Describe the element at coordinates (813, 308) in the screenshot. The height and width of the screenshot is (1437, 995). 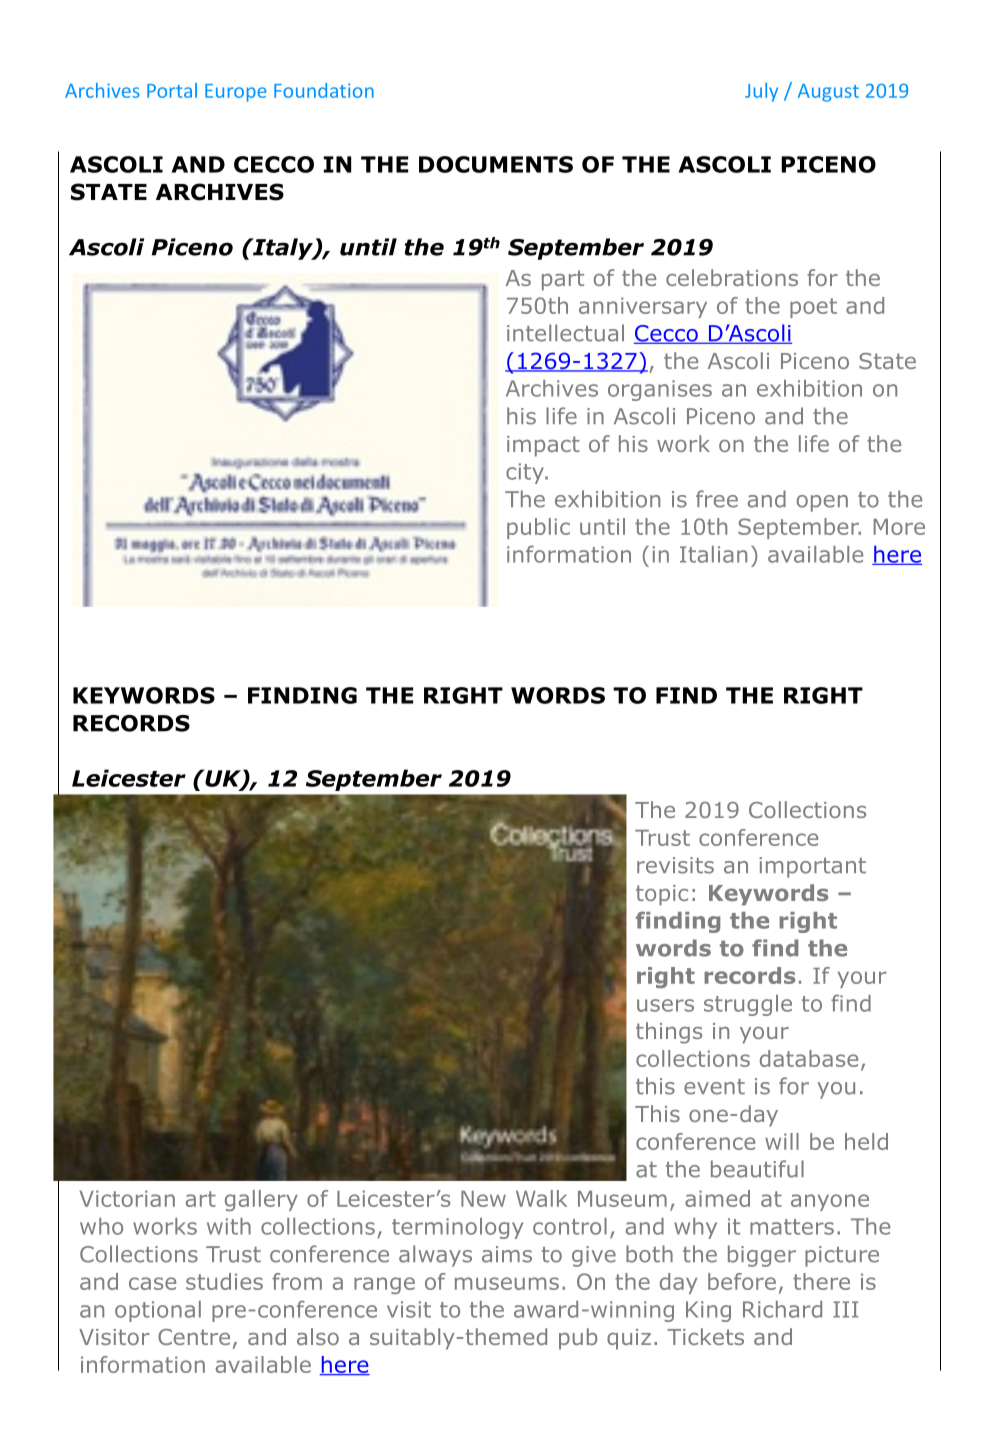
I see `poet` at that location.
